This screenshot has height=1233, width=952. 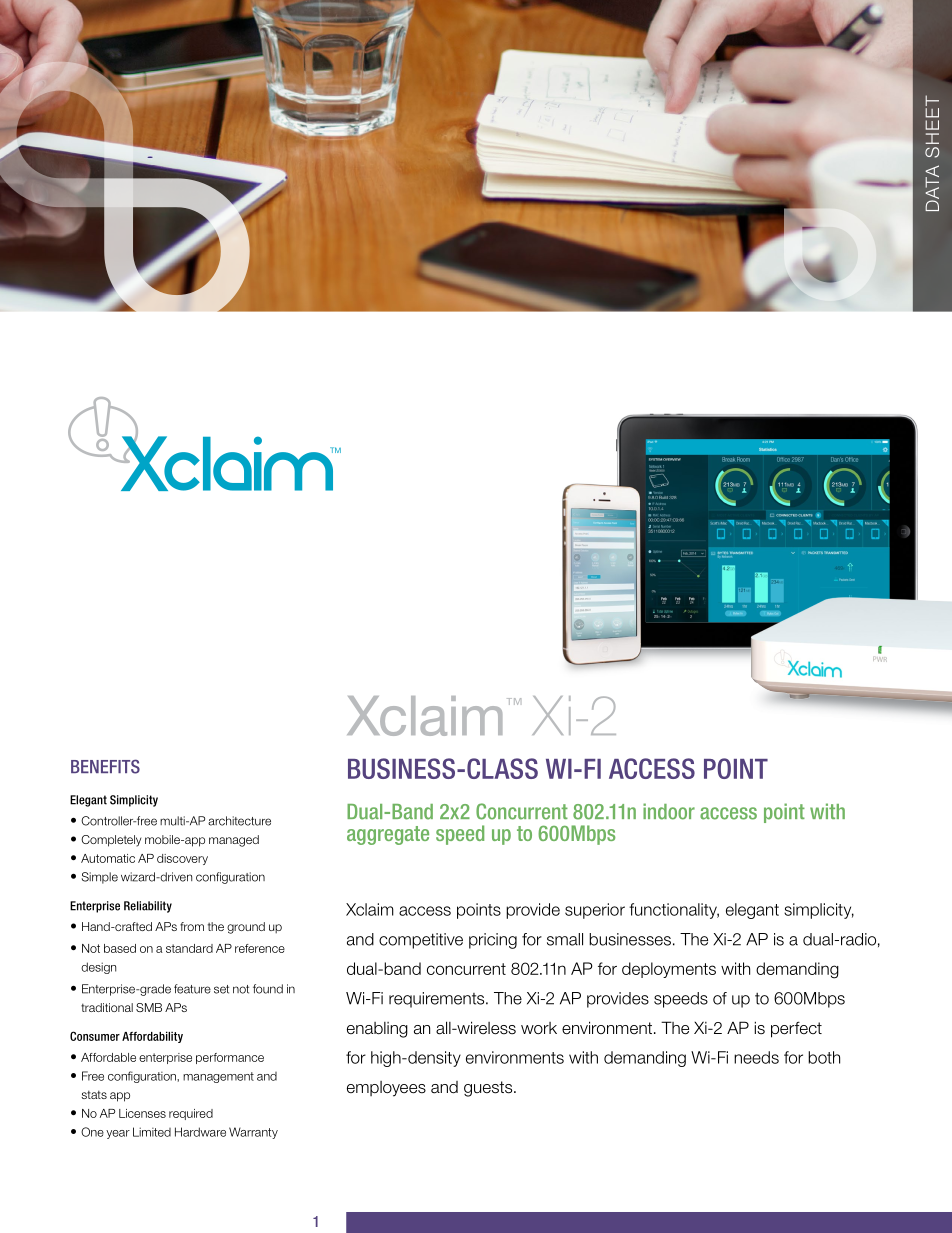 What do you see at coordinates (493, 941) in the screenshot?
I see `pricing` at bounding box center [493, 941].
